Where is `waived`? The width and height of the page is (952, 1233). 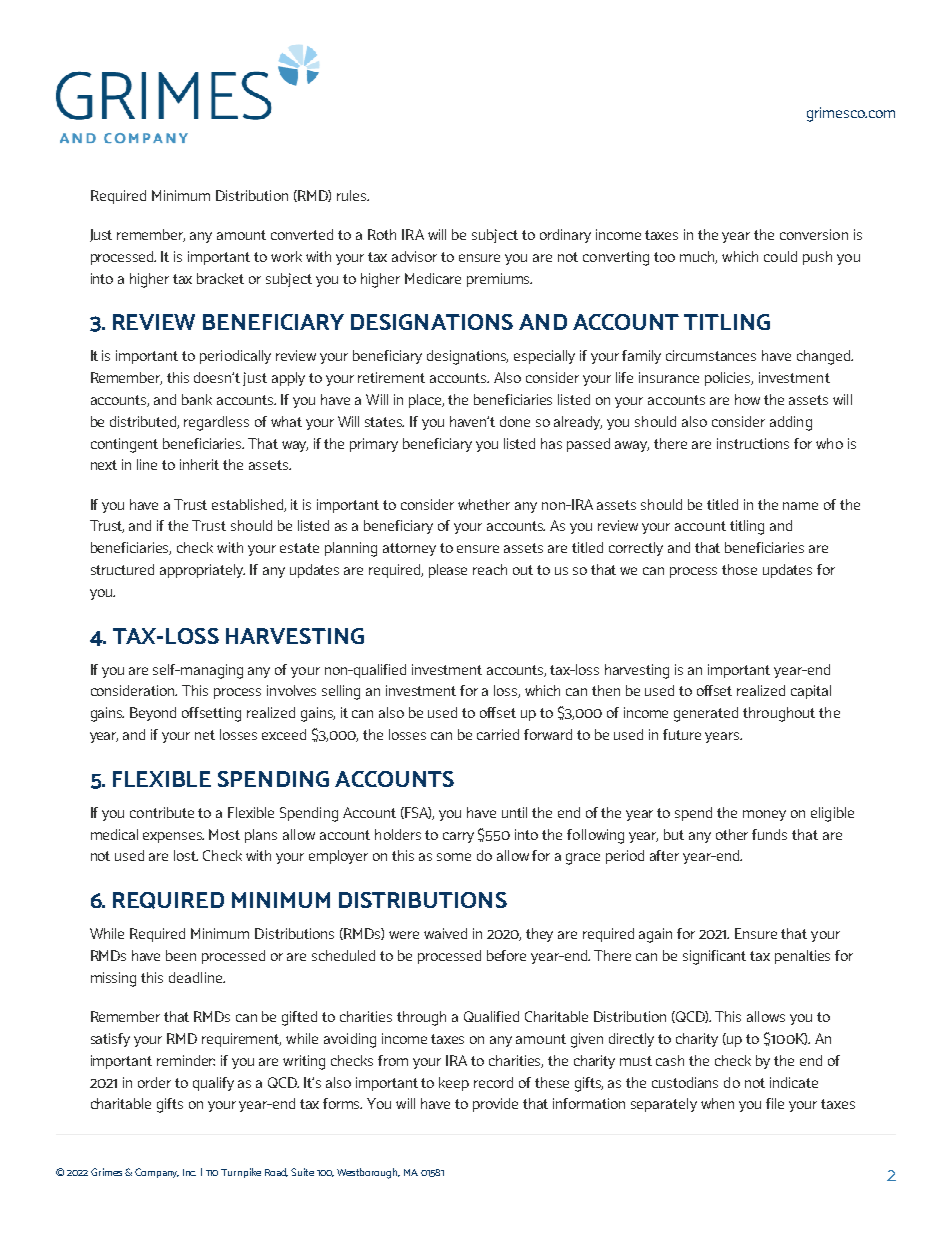
waived is located at coordinates (445, 933).
